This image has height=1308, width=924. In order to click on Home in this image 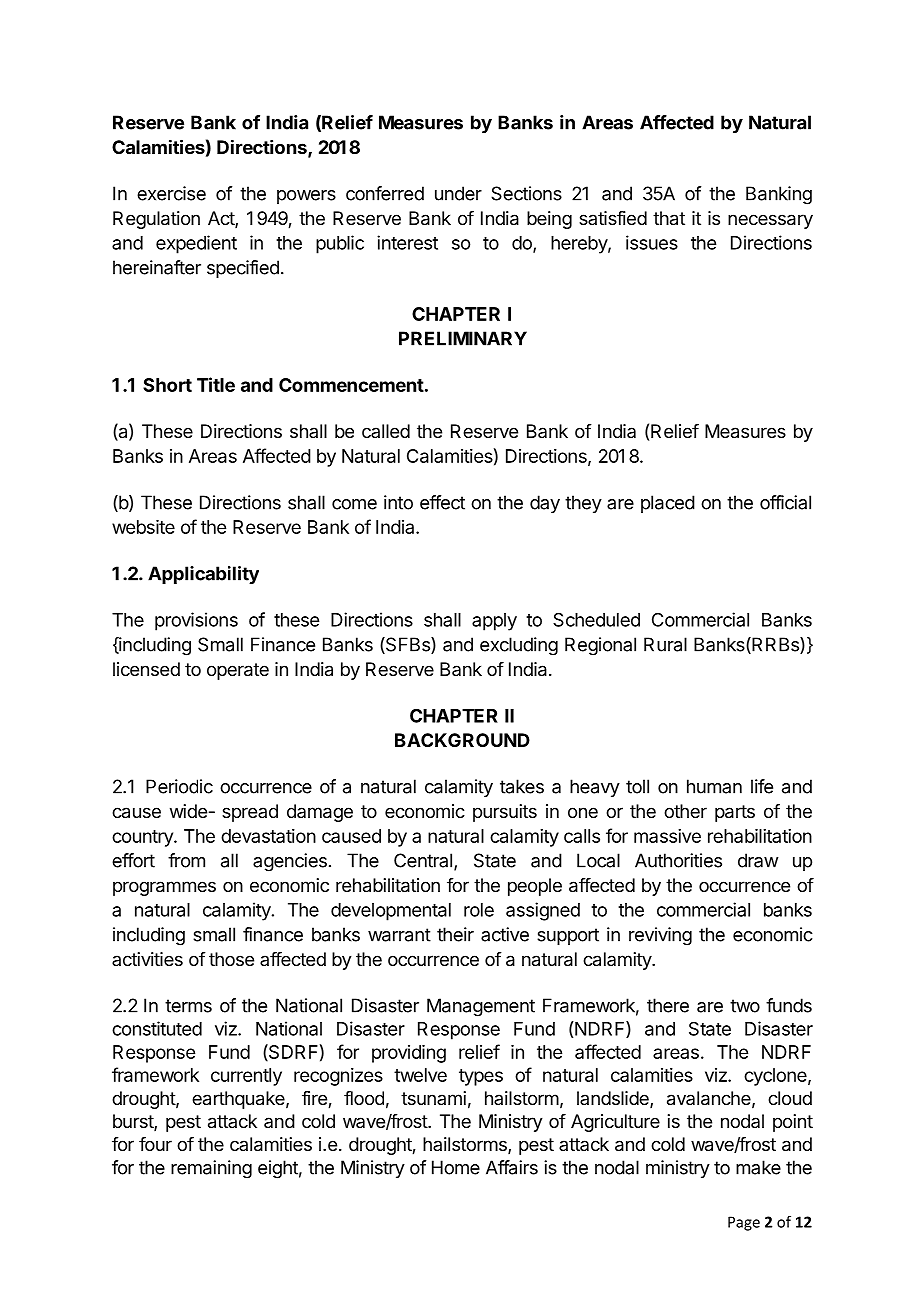, I will do `click(456, 1167)`.
